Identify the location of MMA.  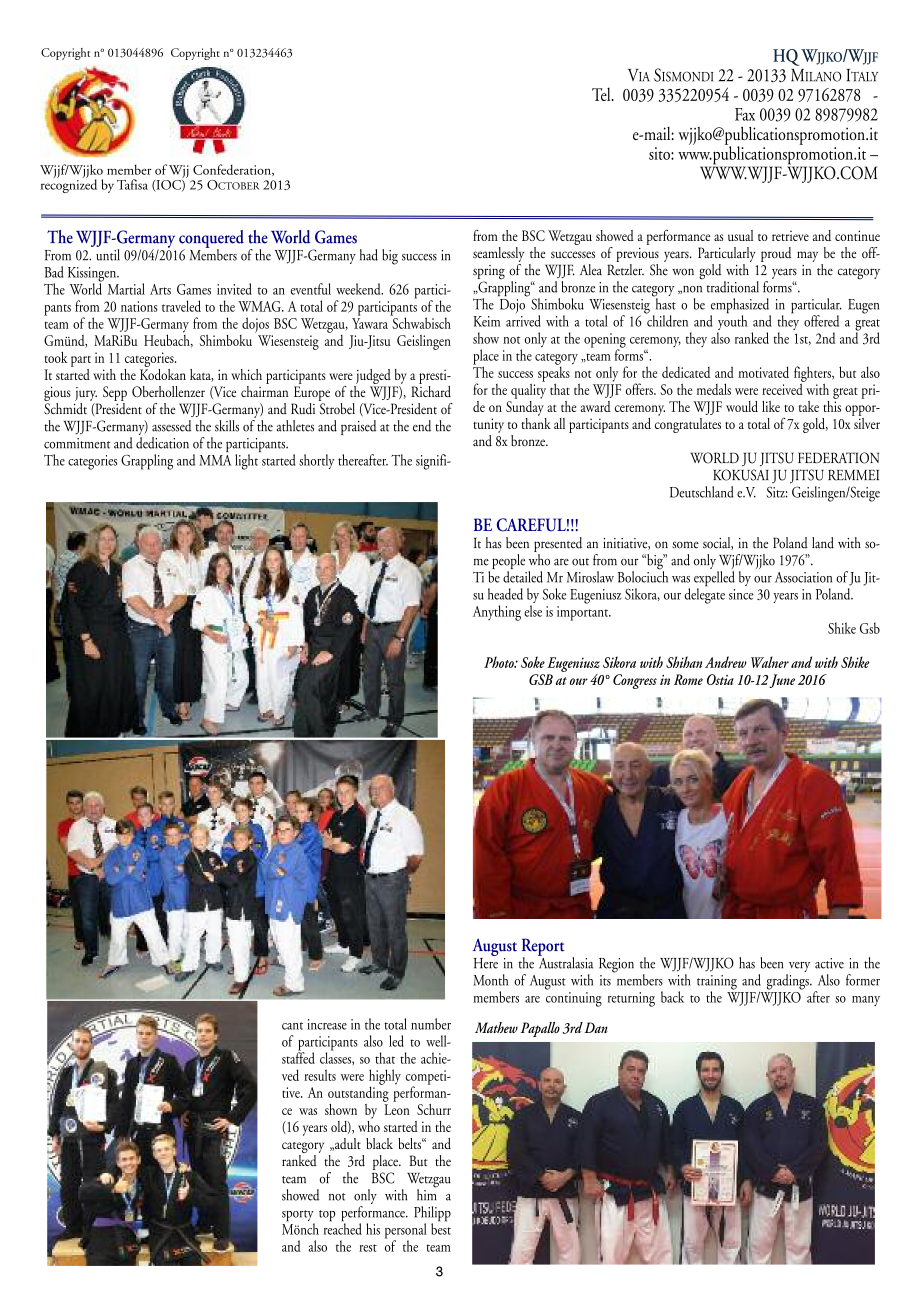
(215, 460).
